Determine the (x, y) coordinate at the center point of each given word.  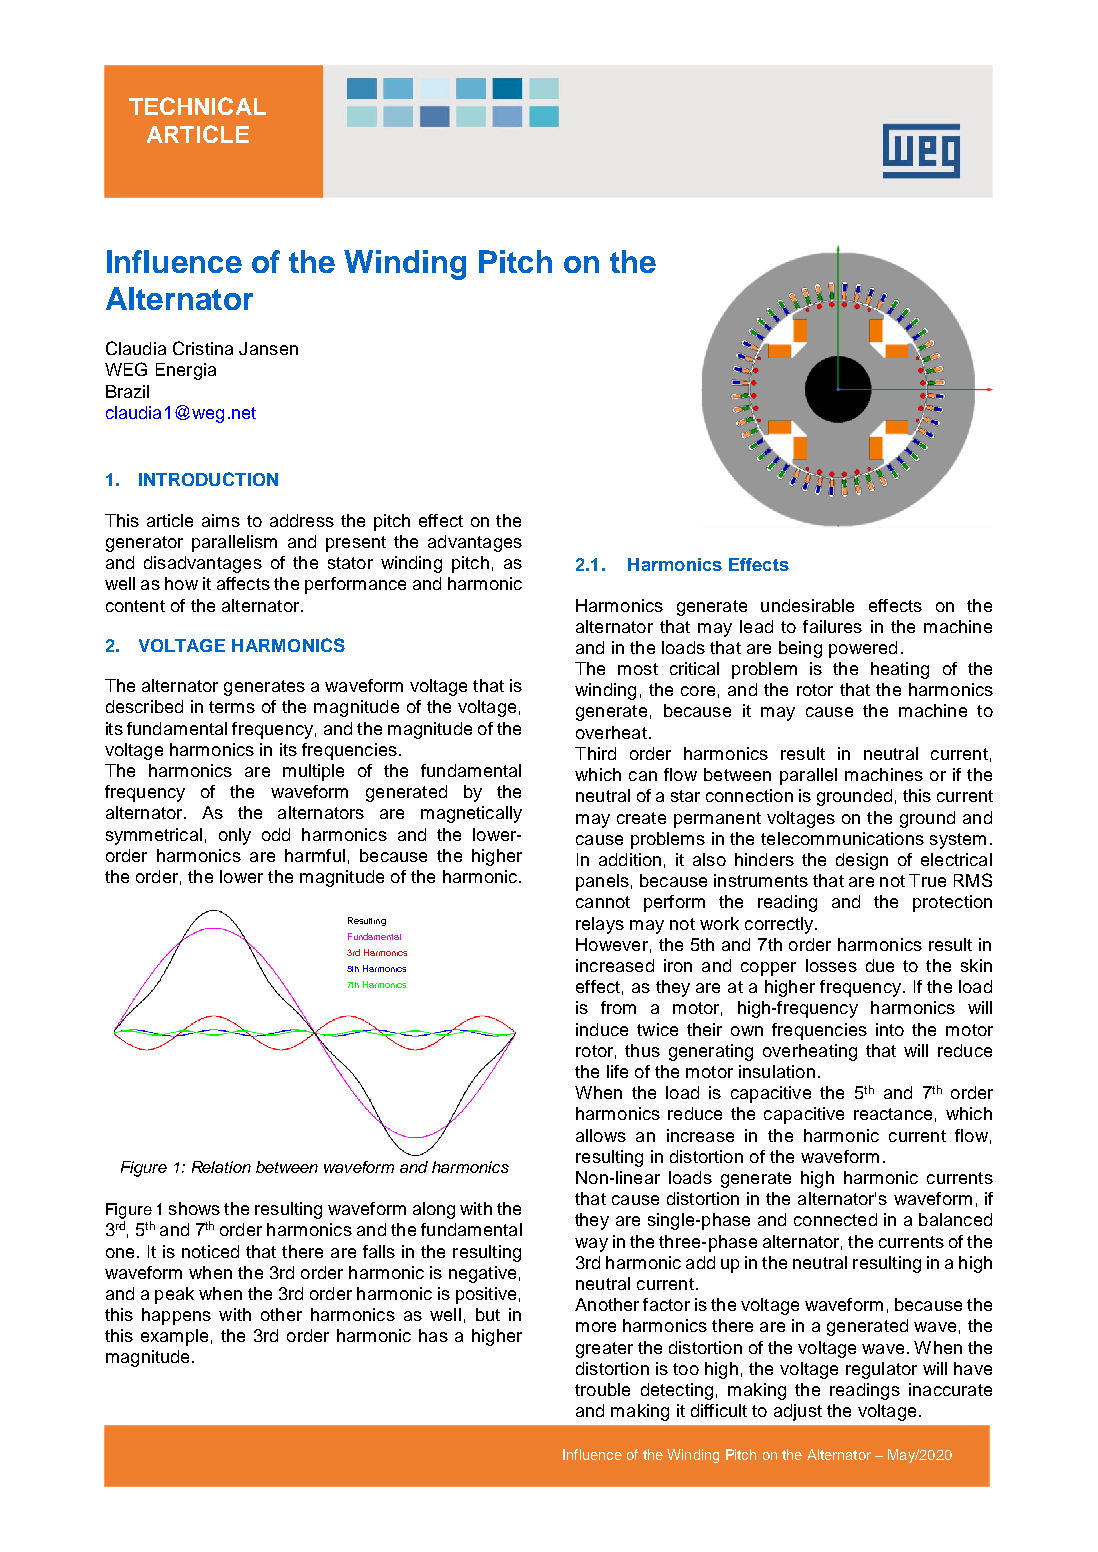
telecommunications (842, 838)
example (174, 1337)
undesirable (807, 605)
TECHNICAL (197, 106)
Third (595, 753)
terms (232, 707)
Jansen (268, 348)
